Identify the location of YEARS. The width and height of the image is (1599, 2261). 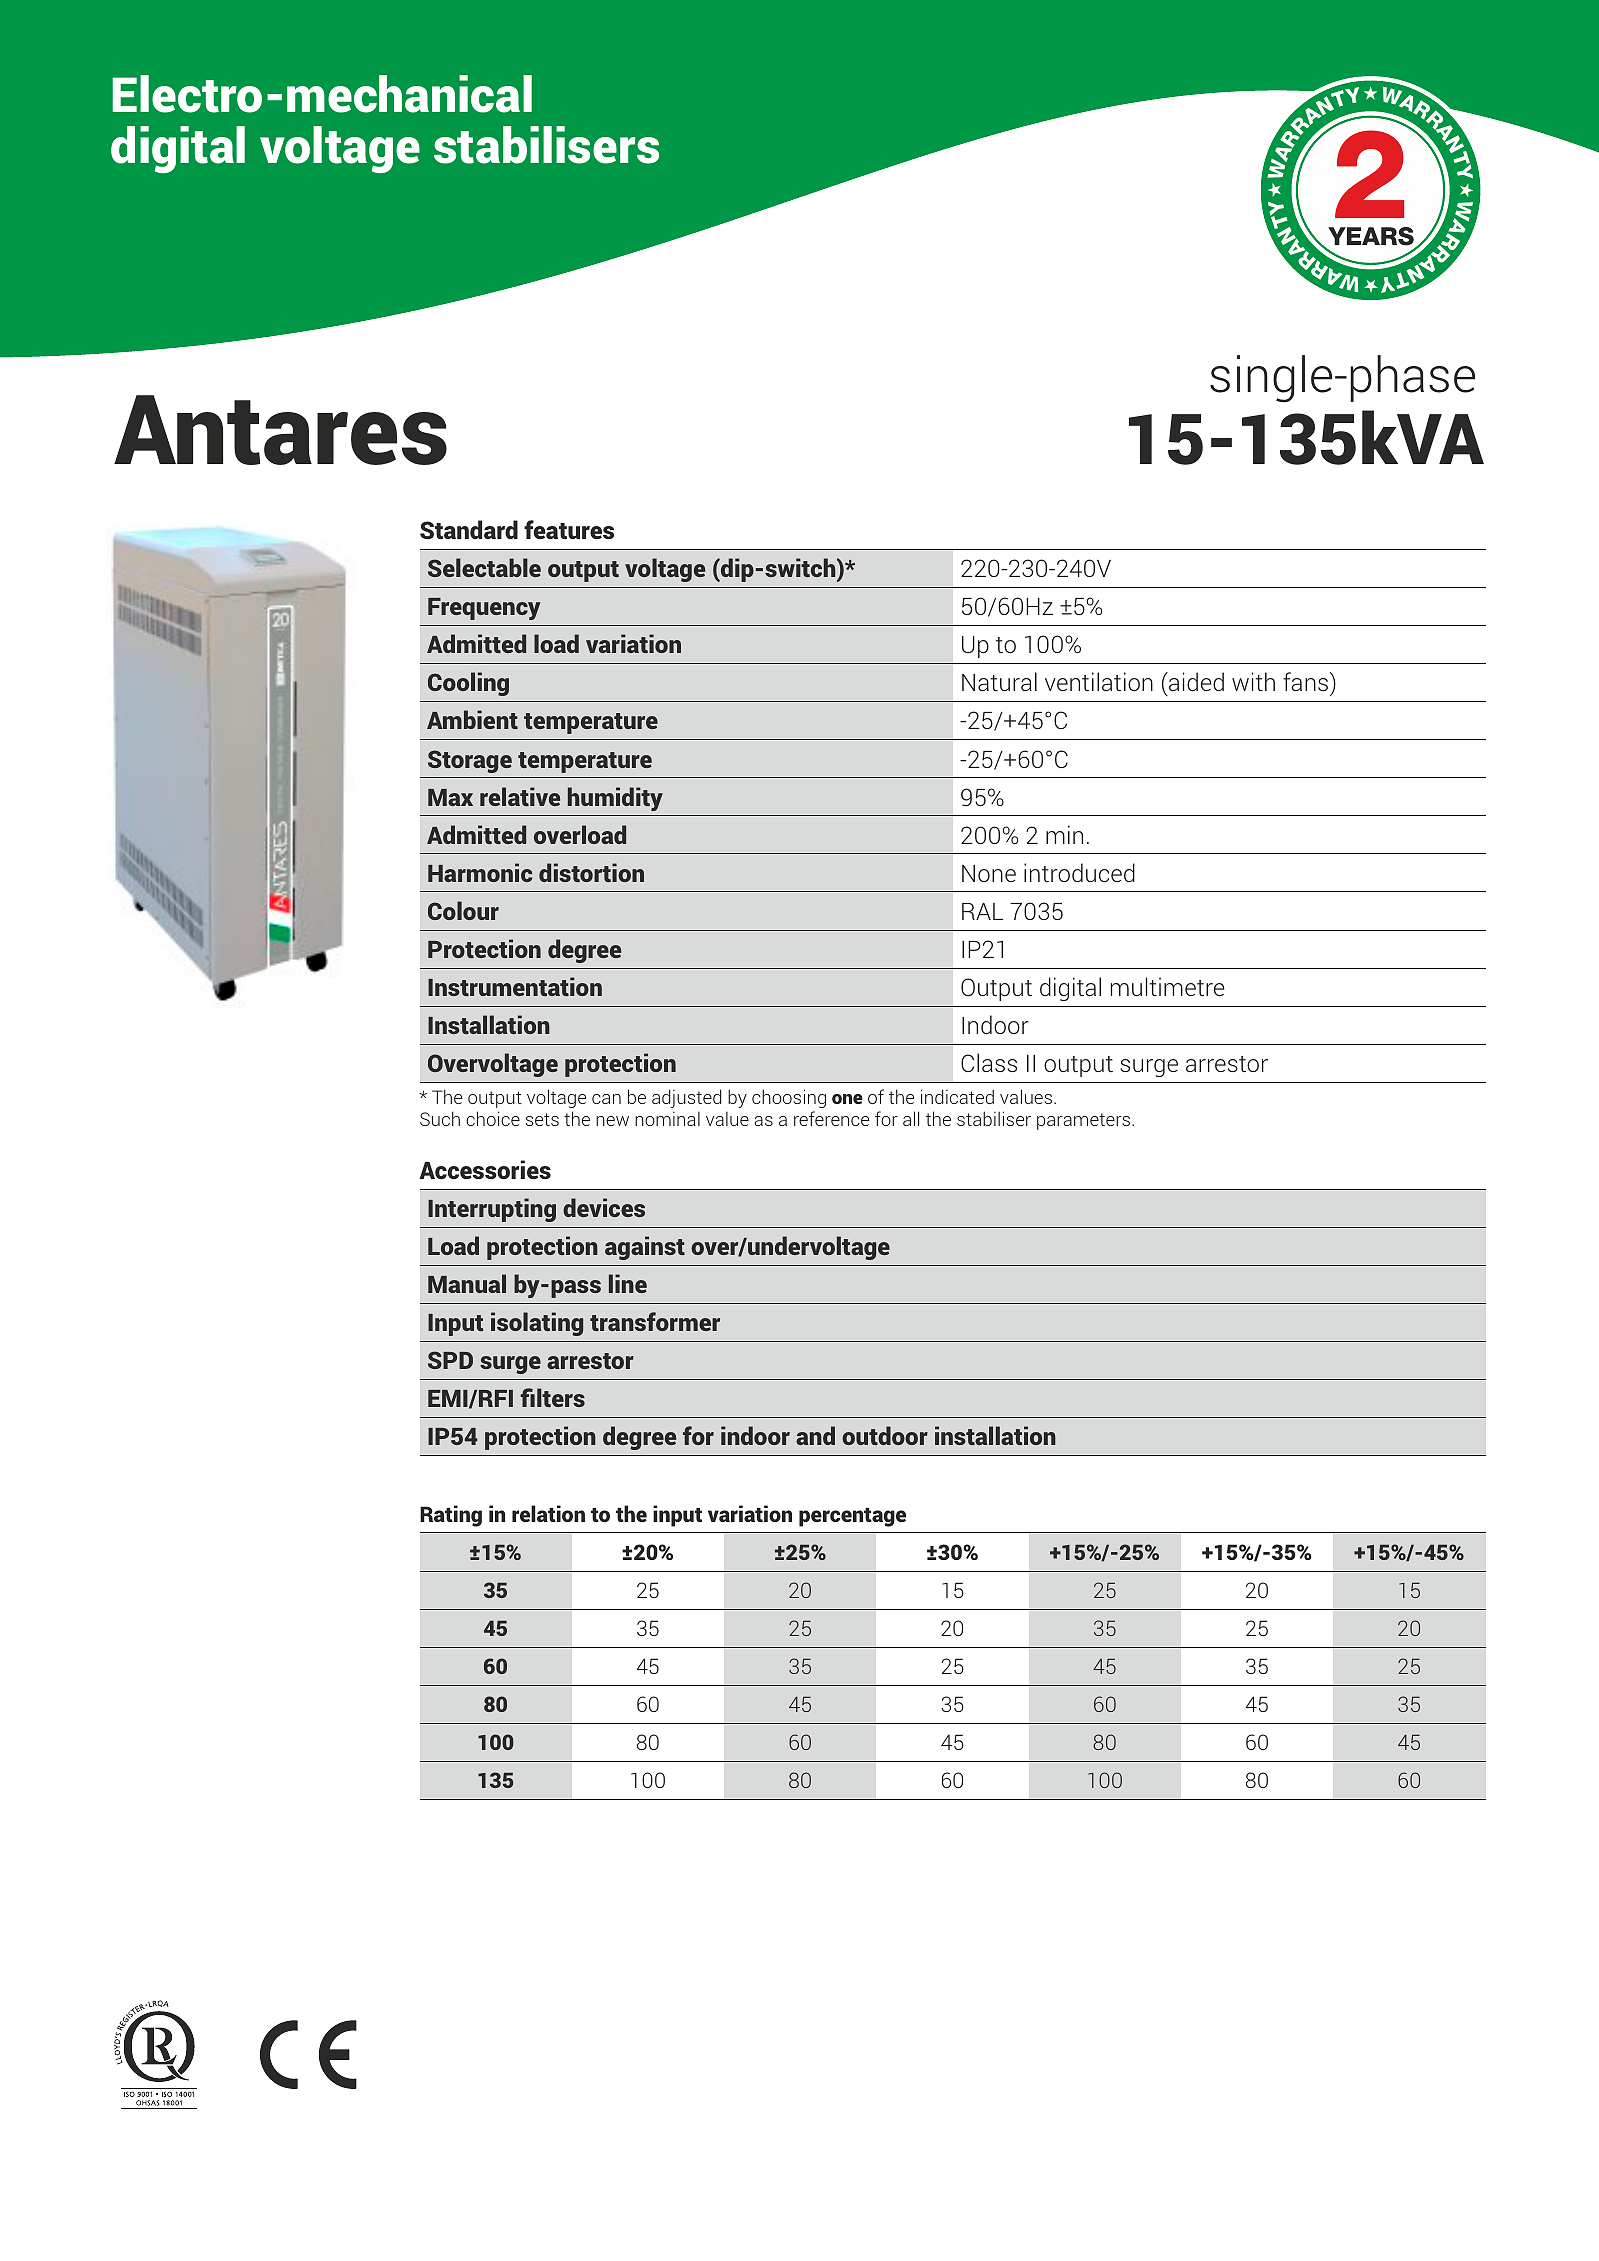
(1372, 237).
